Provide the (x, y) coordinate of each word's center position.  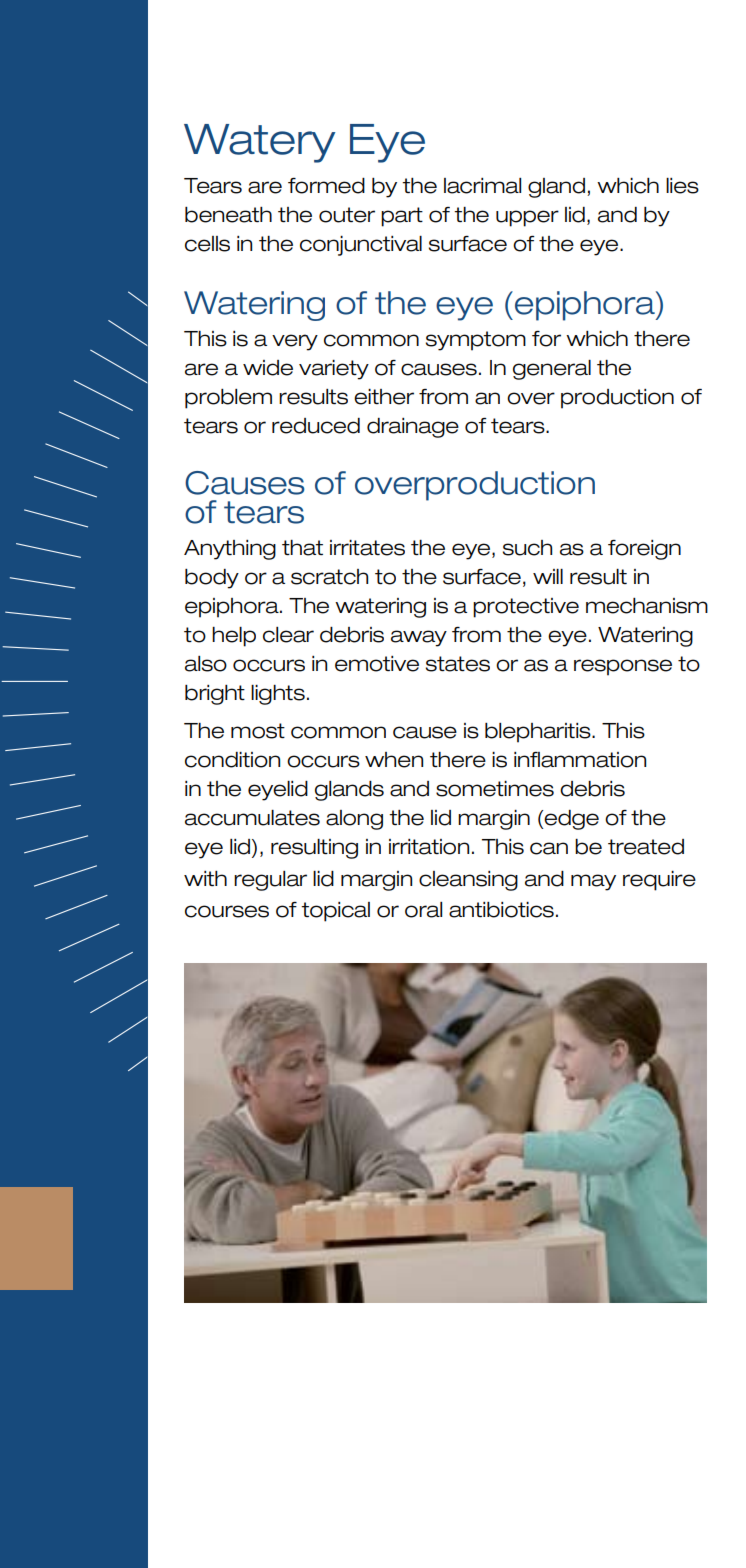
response (623, 667)
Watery (259, 143)
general (552, 370)
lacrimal (482, 186)
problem (228, 399)
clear (288, 635)
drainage (413, 428)
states (458, 664)
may (593, 882)
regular (270, 881)
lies (682, 186)
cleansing (468, 881)
